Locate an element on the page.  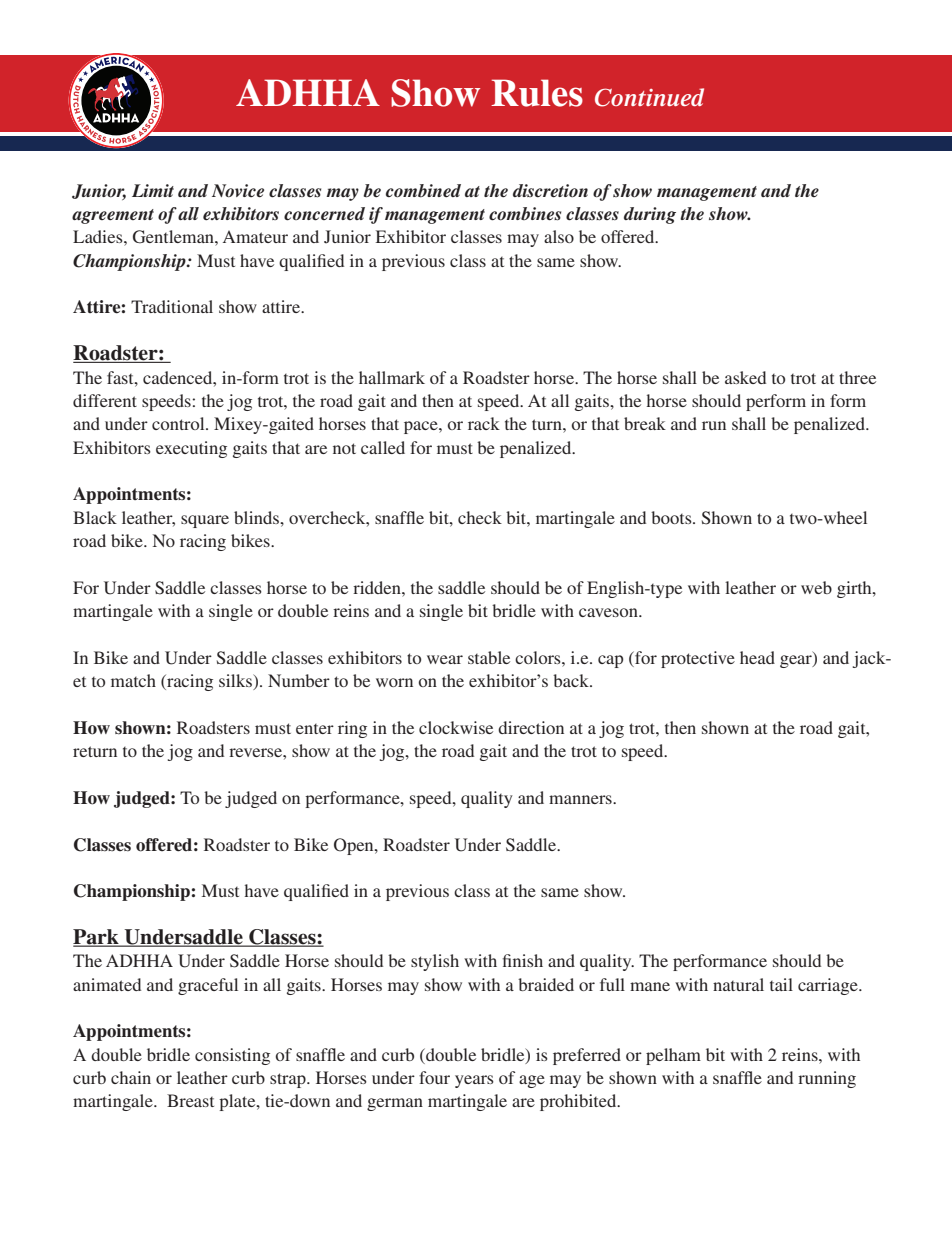
running is located at coordinates (827, 1079).
